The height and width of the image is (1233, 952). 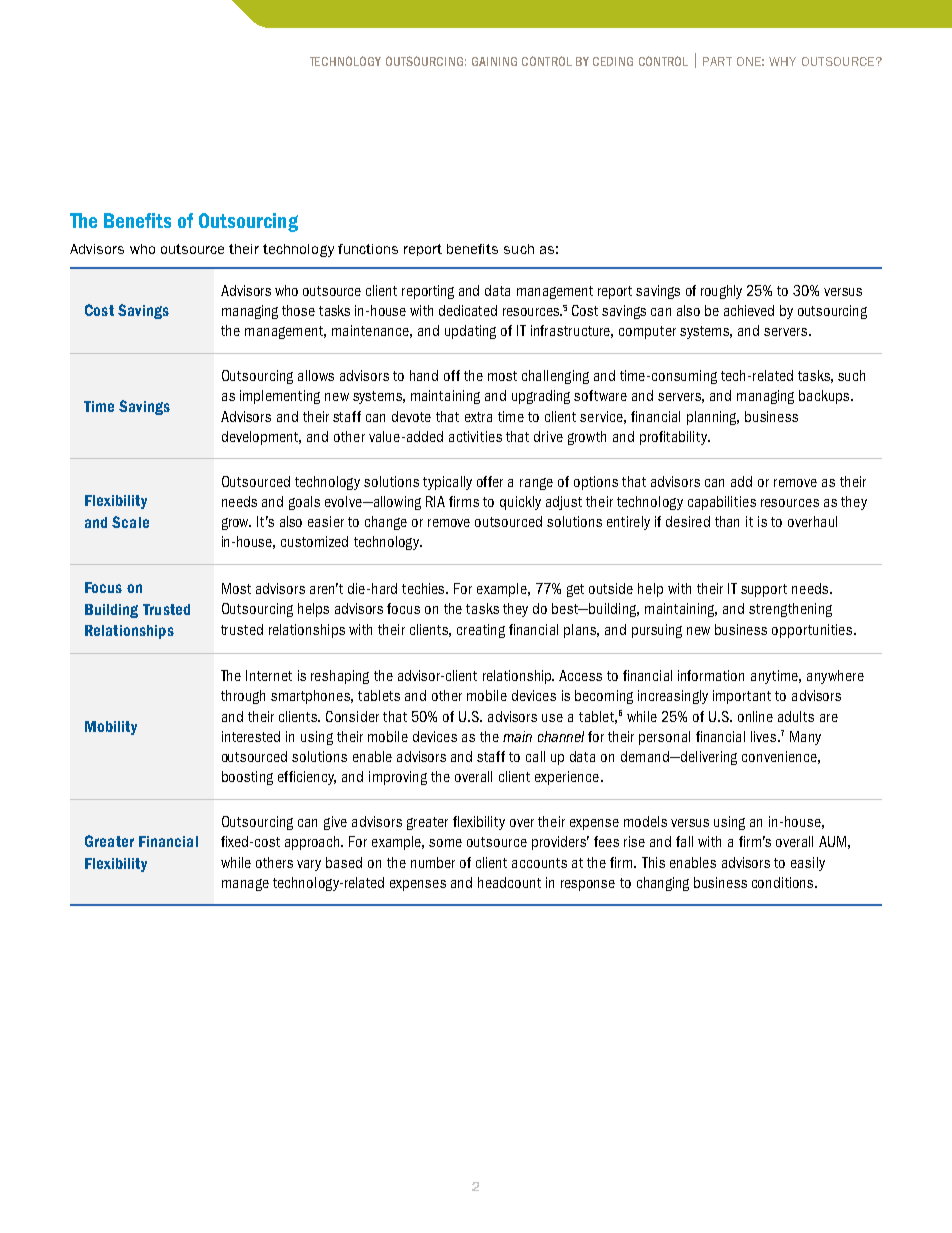 I want to click on Scale, so click(x=130, y=522).
